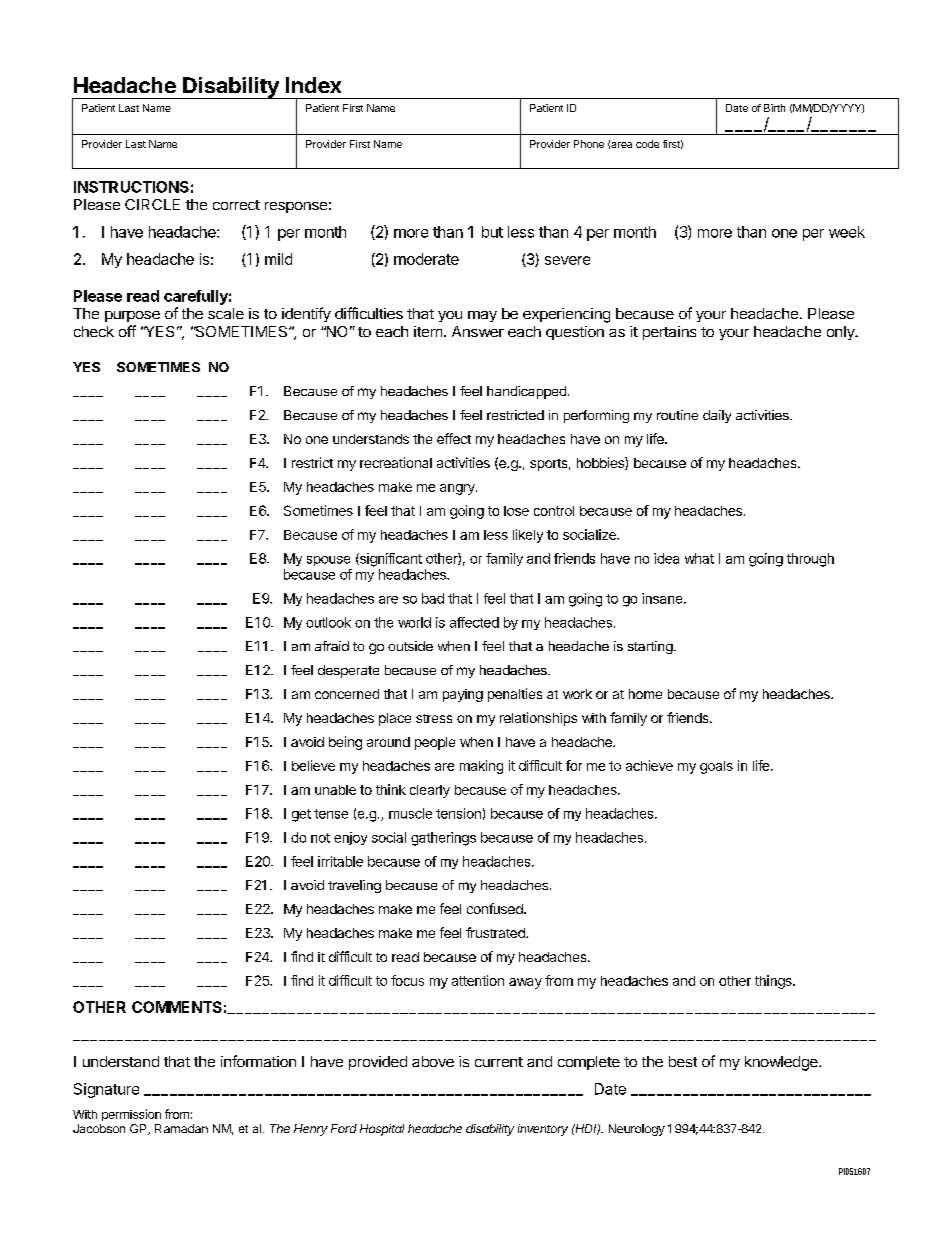  Describe the element at coordinates (474, 622) in the page. I see `affected` at that location.
